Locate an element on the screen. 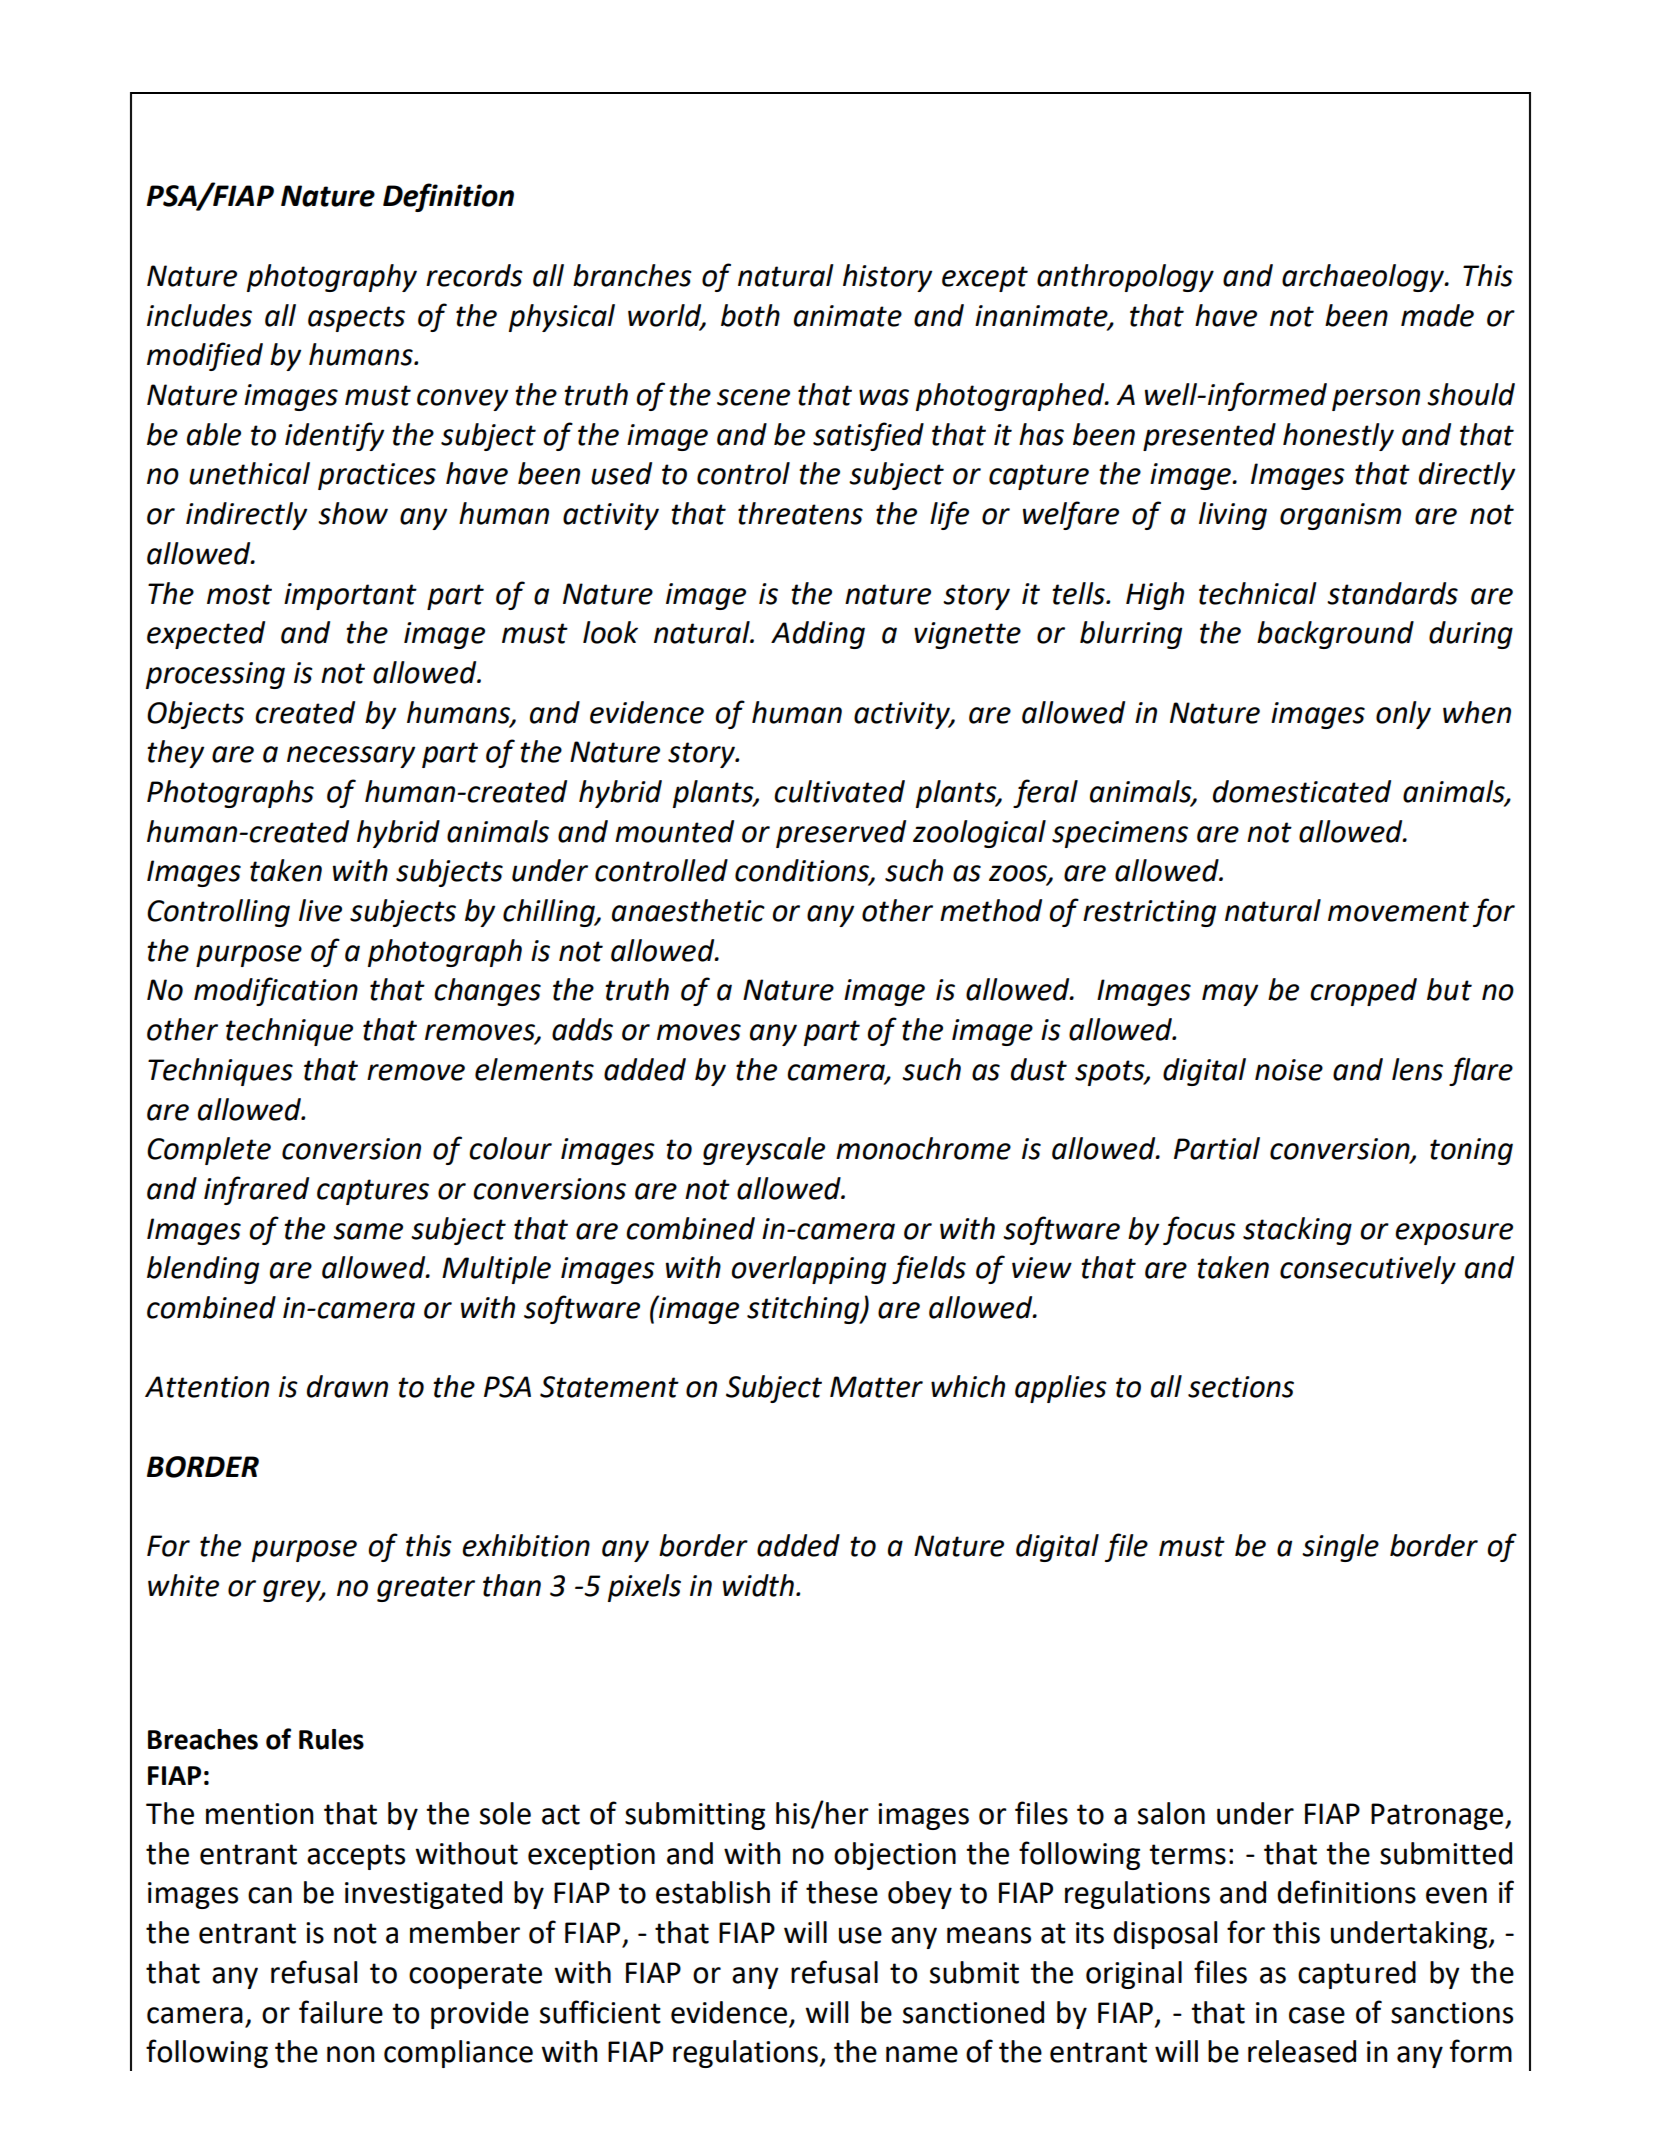  archaeology is located at coordinates (1364, 278).
